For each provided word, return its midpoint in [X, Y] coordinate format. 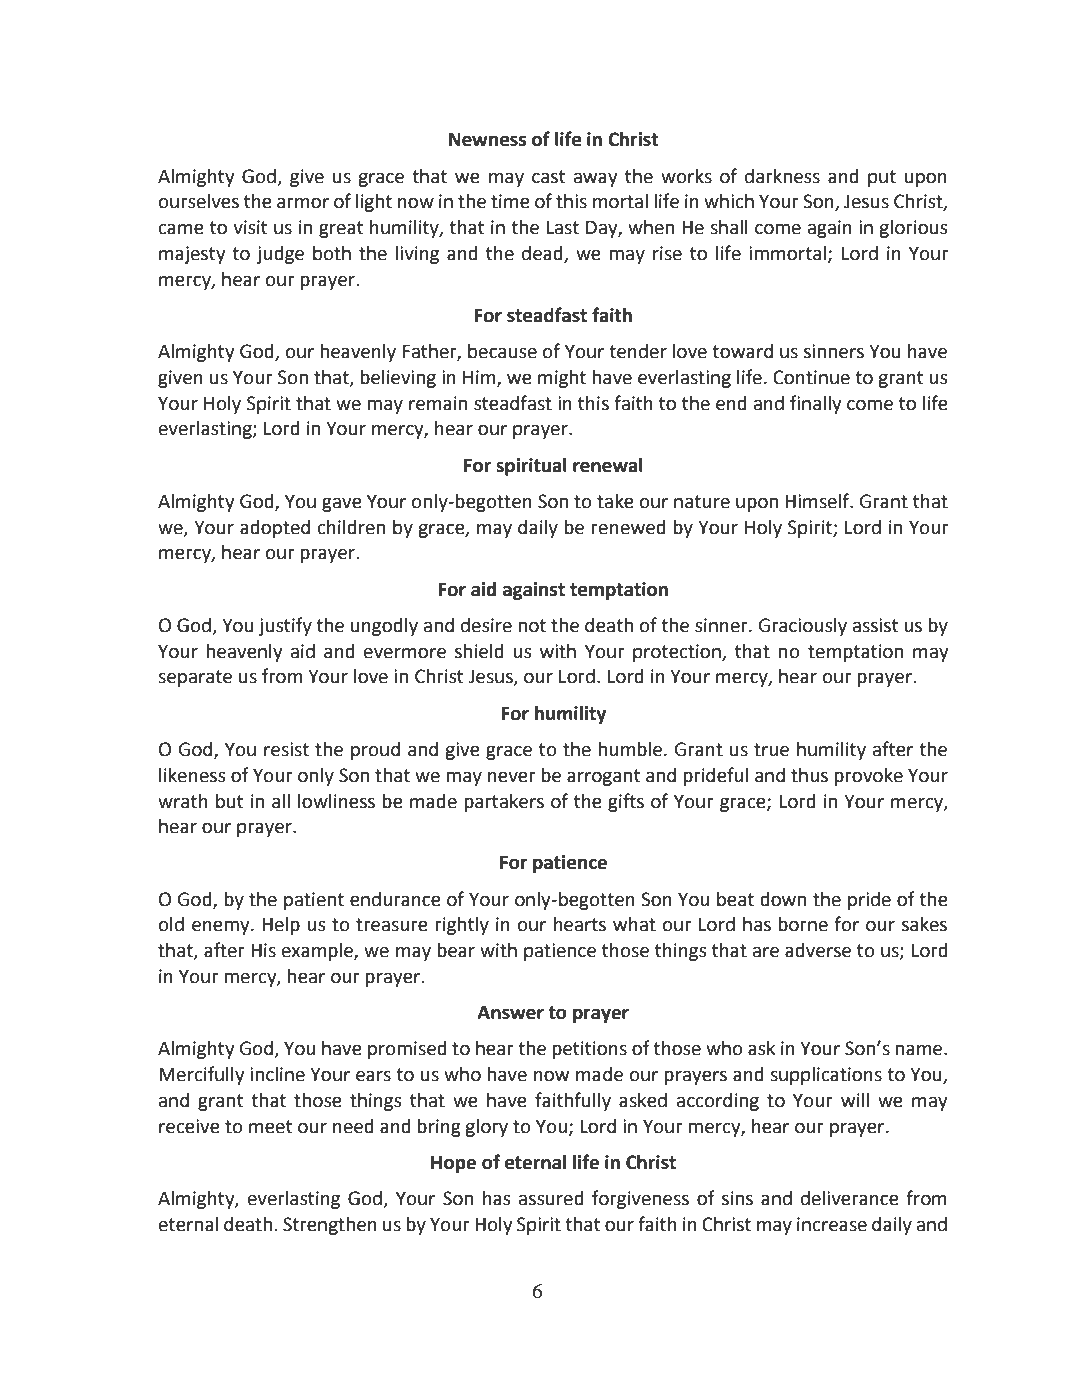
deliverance [850, 1198]
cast [548, 177]
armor [303, 203]
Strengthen [330, 1226]
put [882, 178]
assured [551, 1198]
